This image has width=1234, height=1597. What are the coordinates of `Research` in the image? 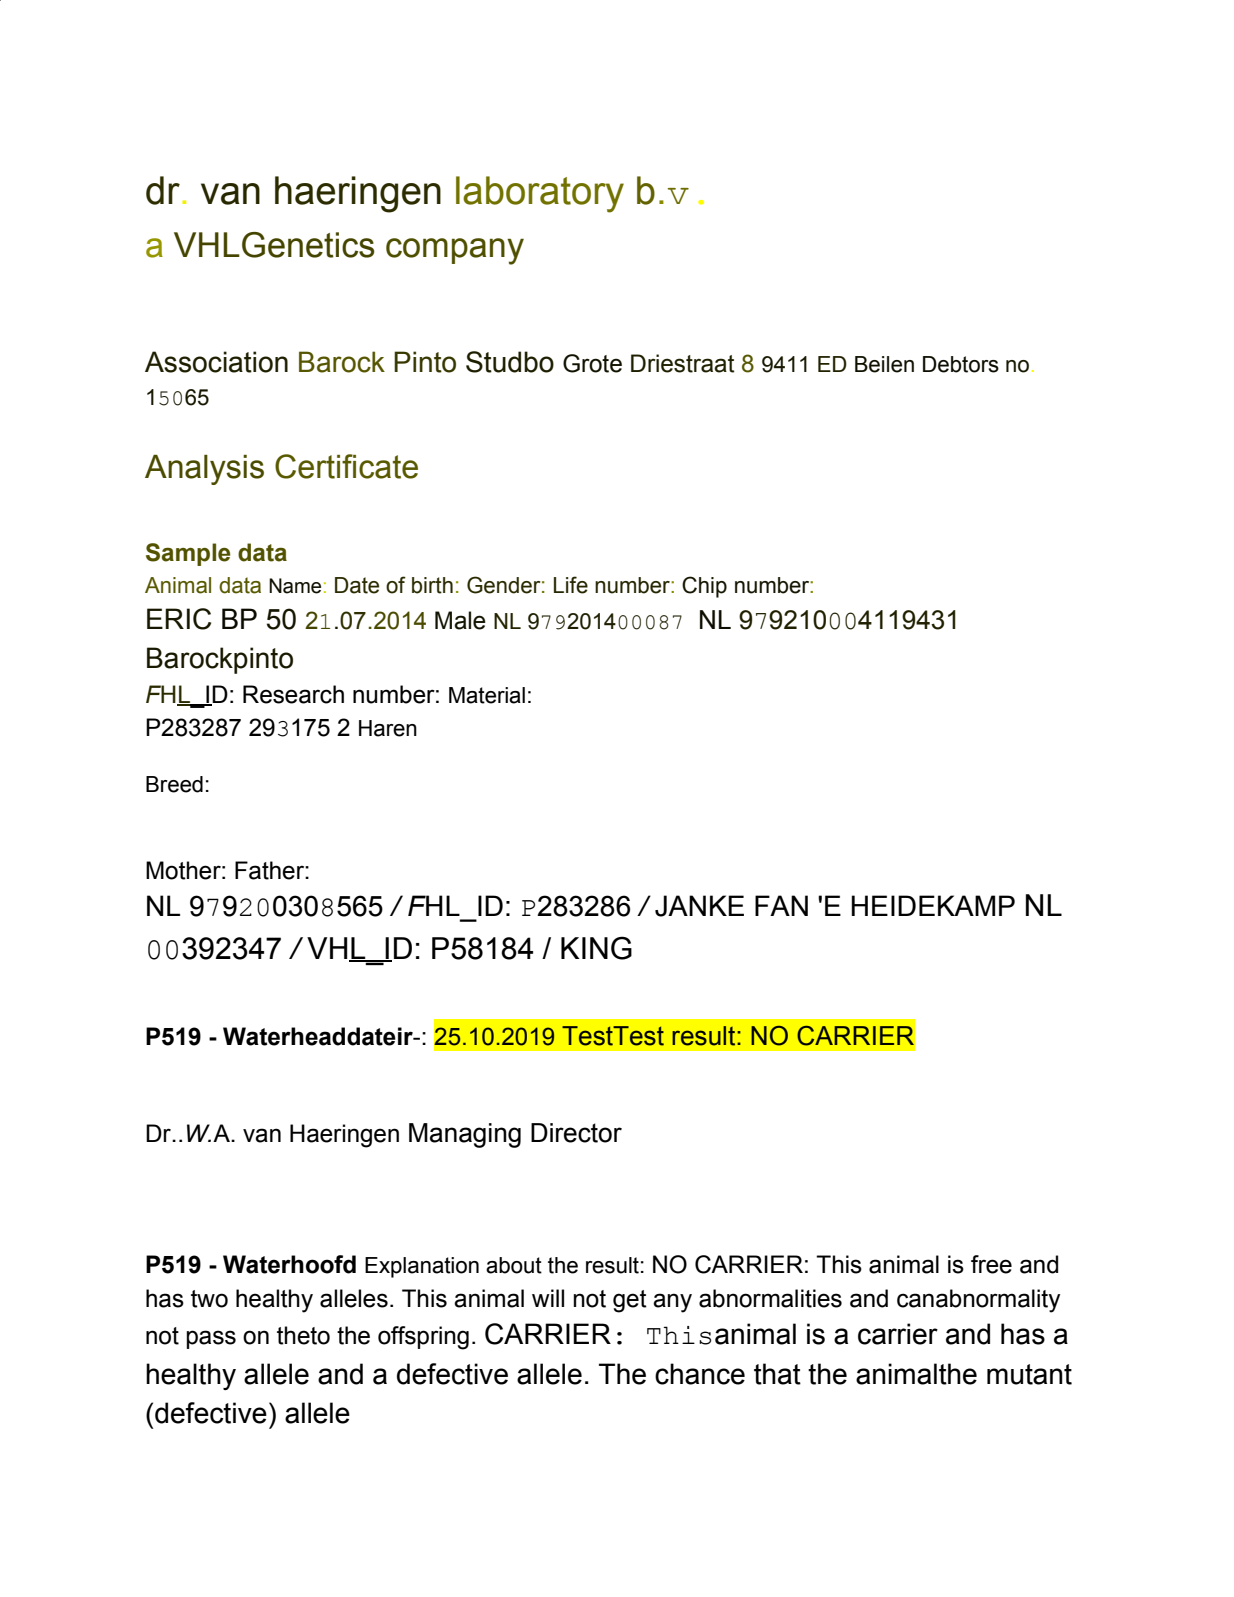 It's located at (293, 694).
